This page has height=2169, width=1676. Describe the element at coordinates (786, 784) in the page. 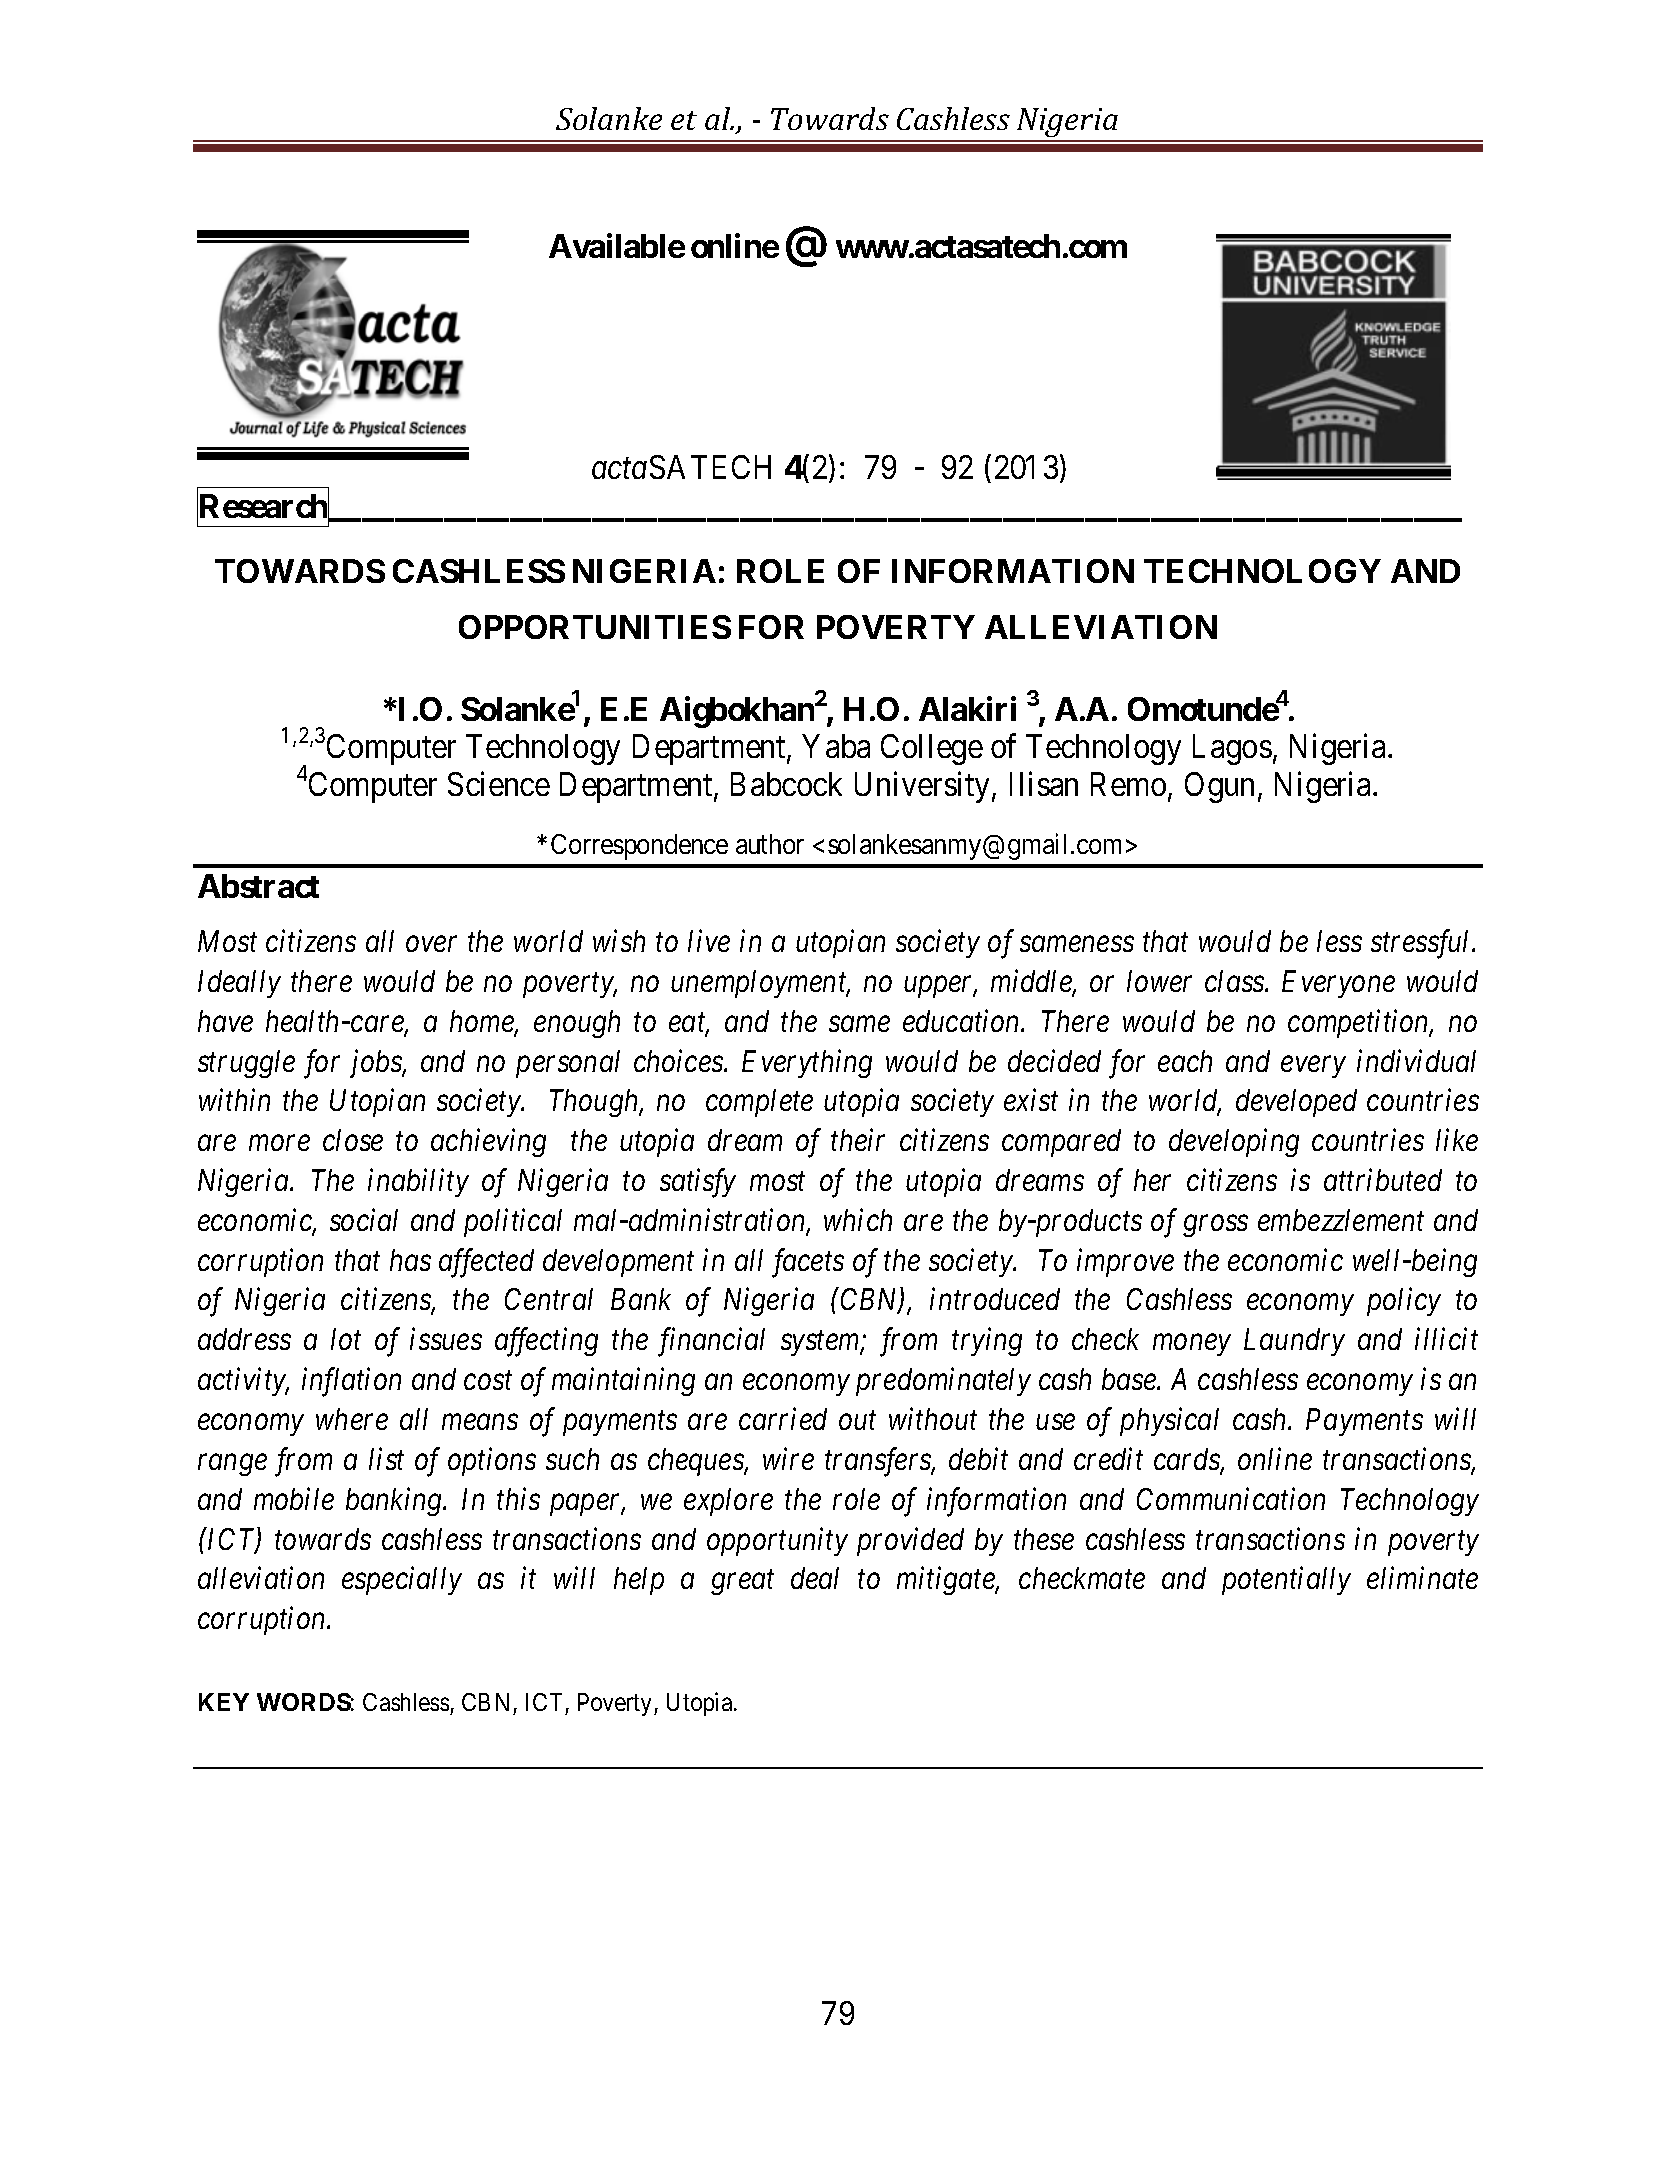

I see `Babcock` at that location.
